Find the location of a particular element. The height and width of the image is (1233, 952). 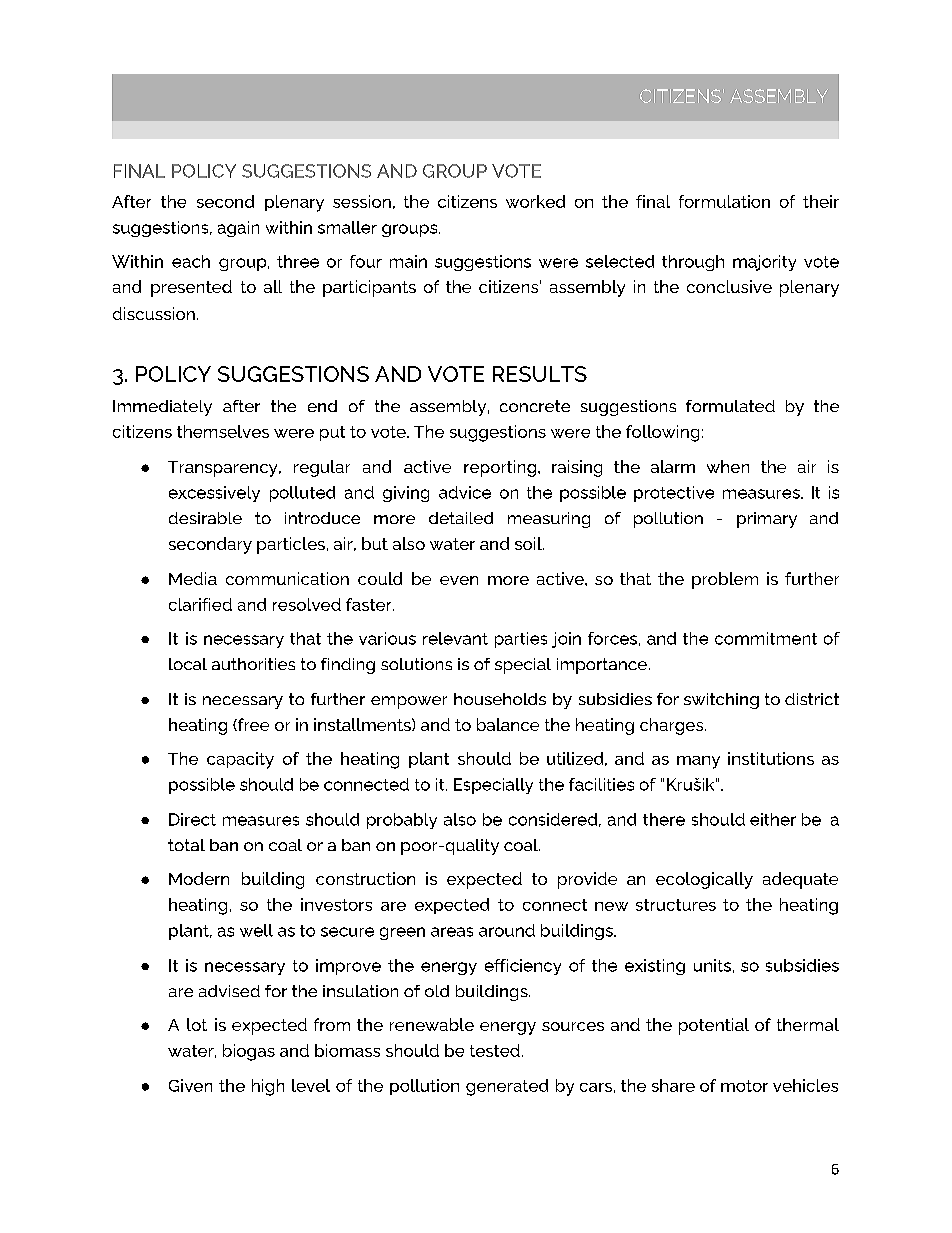

again is located at coordinates (238, 229).
